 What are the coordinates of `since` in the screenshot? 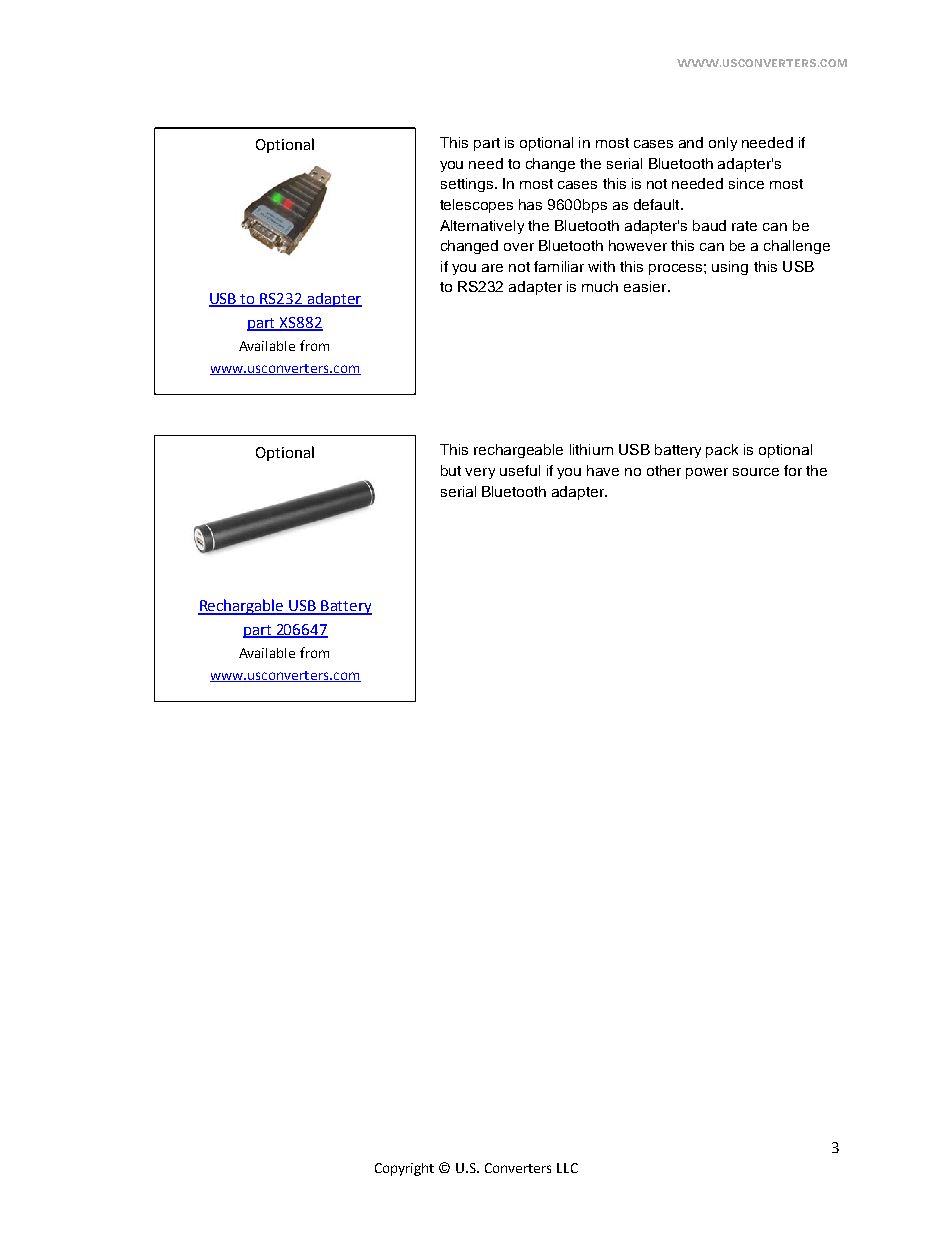 It's located at (746, 183).
